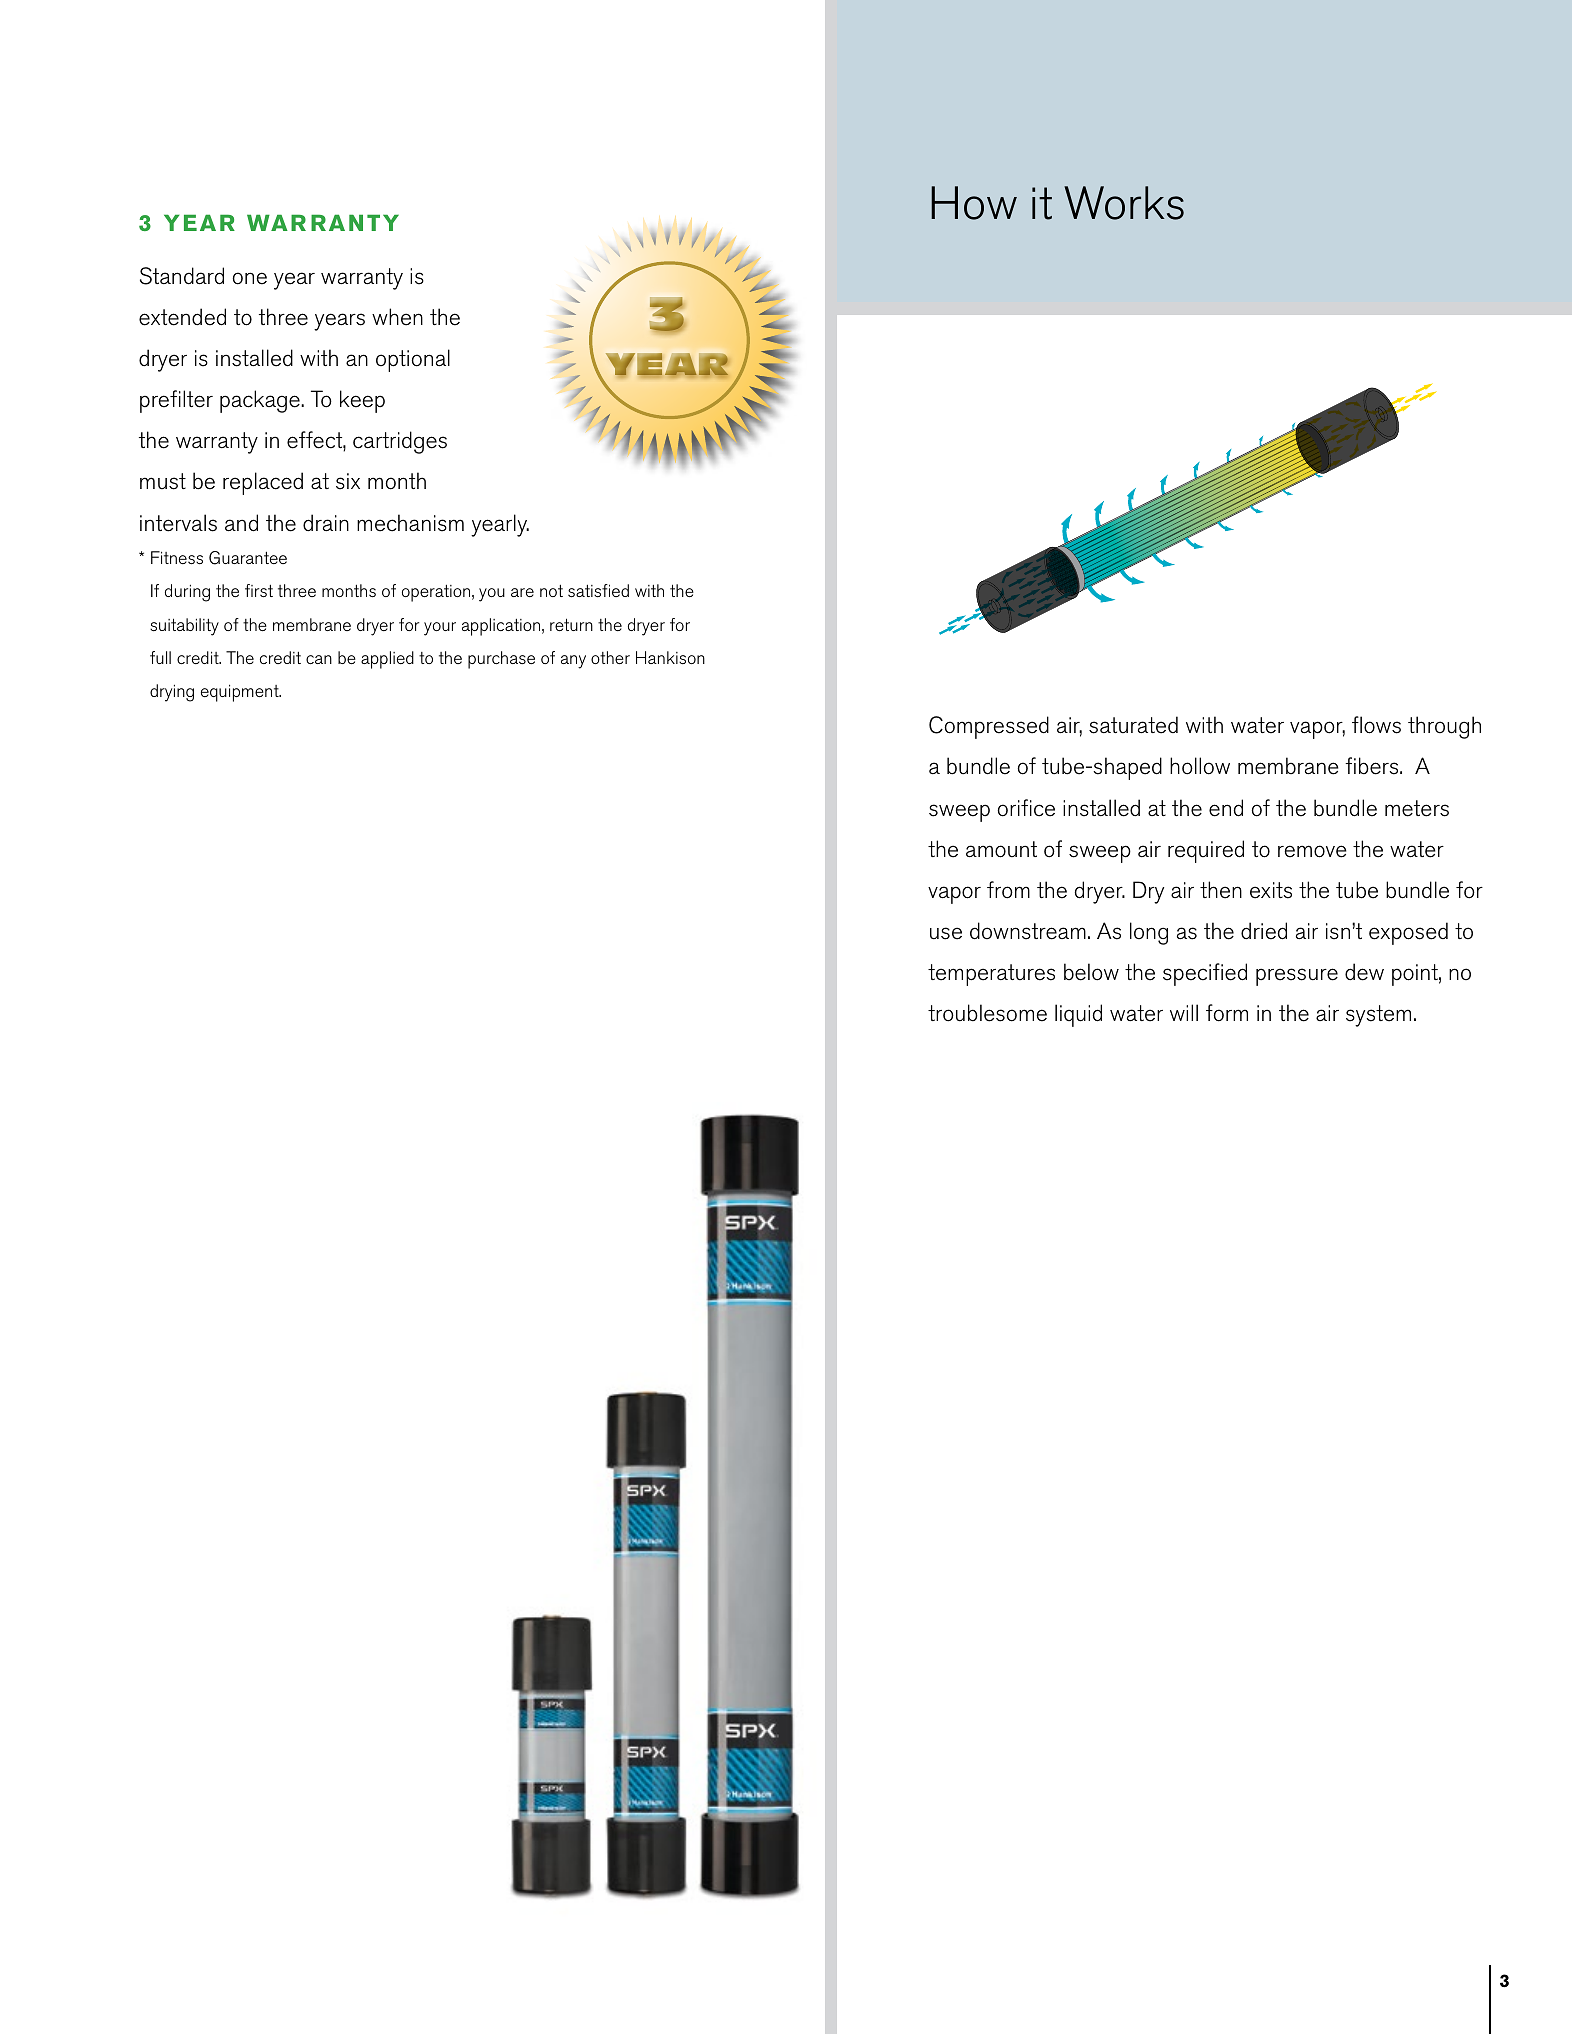 Image resolution: width=1572 pixels, height=2034 pixels. Describe the element at coordinates (1124, 203) in the screenshot. I see `Works` at that location.
